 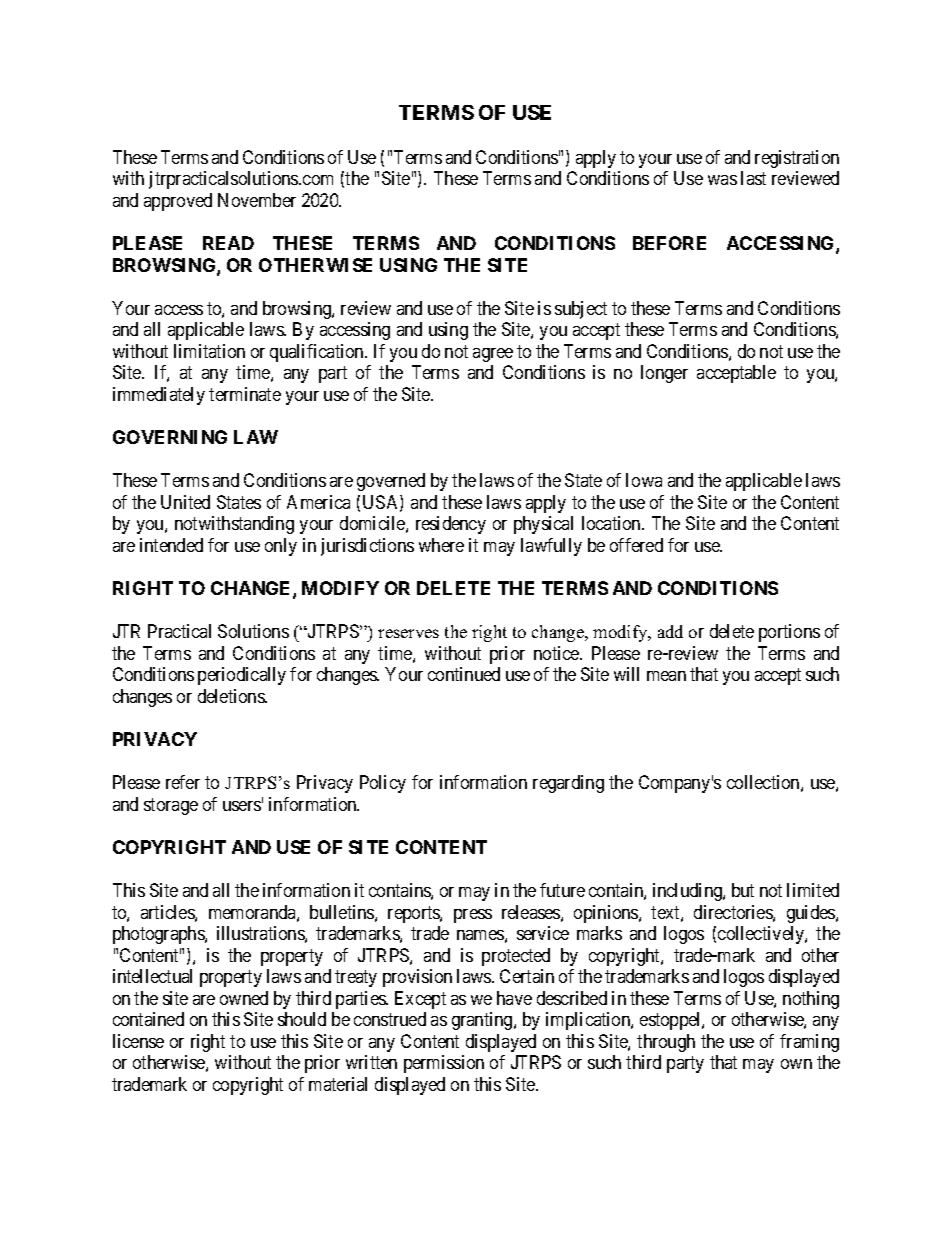 What do you see at coordinates (664, 374) in the page?
I see `longer` at bounding box center [664, 374].
